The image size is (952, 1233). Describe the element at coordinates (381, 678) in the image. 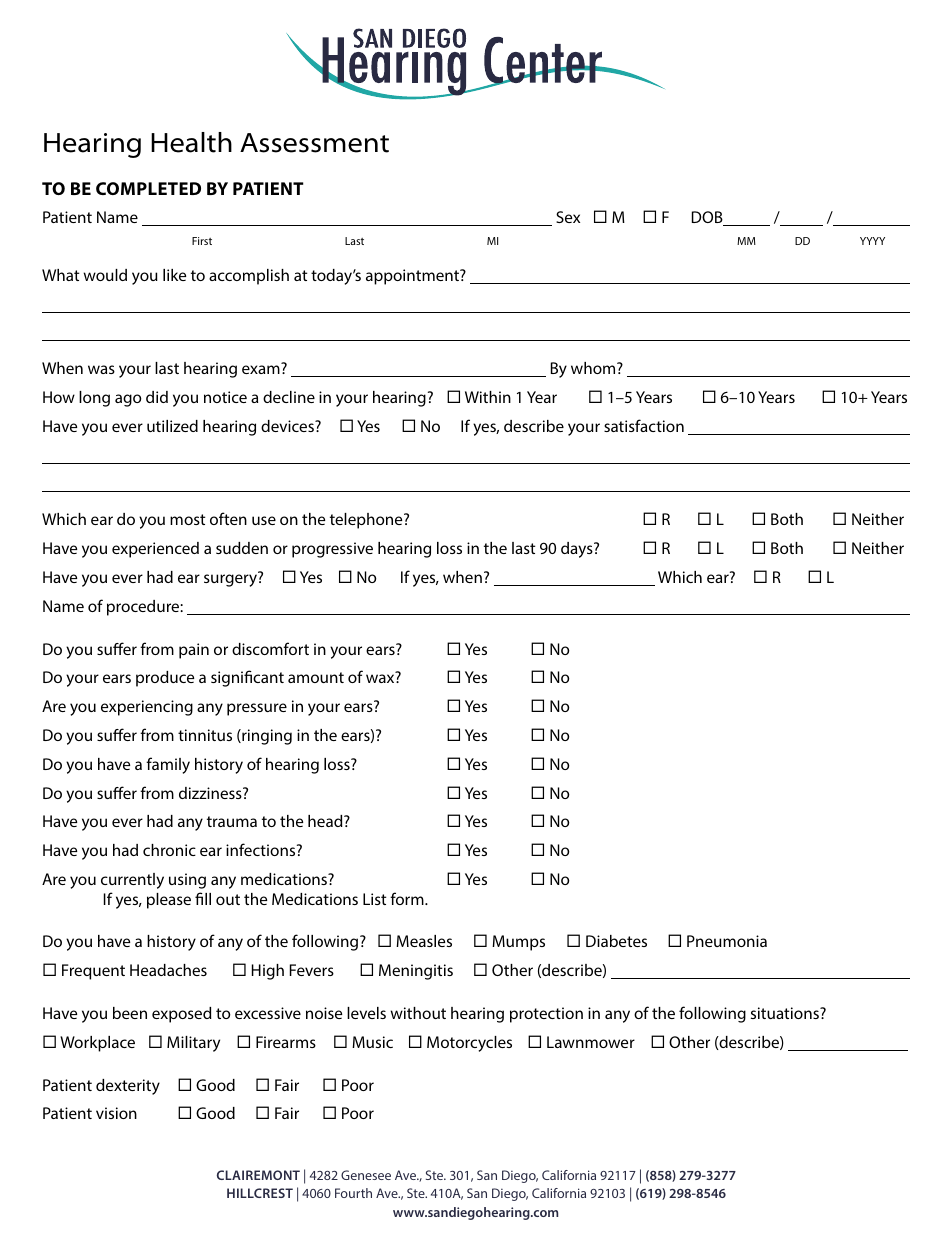

I see `wax` at that location.
